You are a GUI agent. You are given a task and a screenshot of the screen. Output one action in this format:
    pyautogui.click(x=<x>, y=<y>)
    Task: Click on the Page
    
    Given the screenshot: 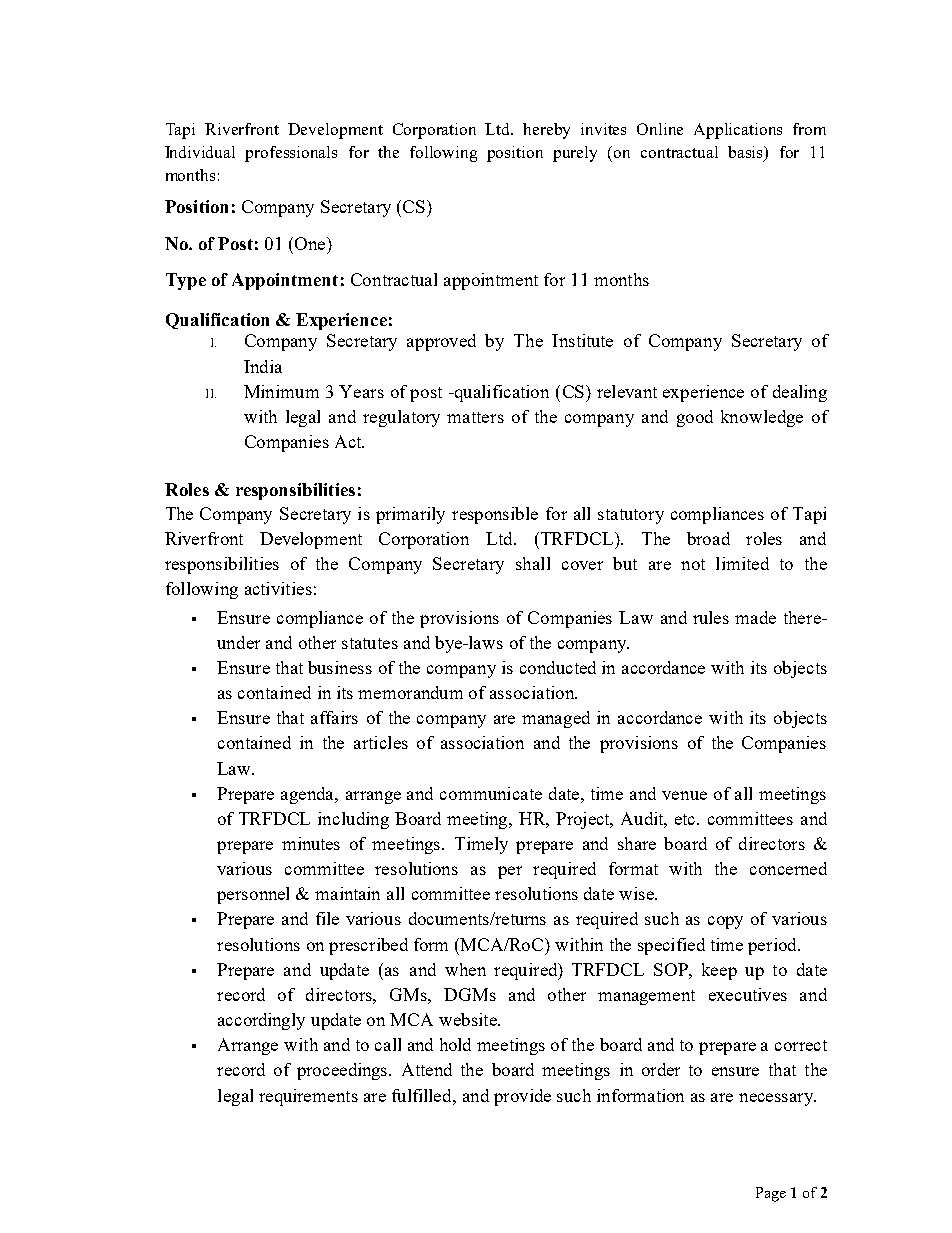 What is the action you would take?
    pyautogui.click(x=771, y=1194)
